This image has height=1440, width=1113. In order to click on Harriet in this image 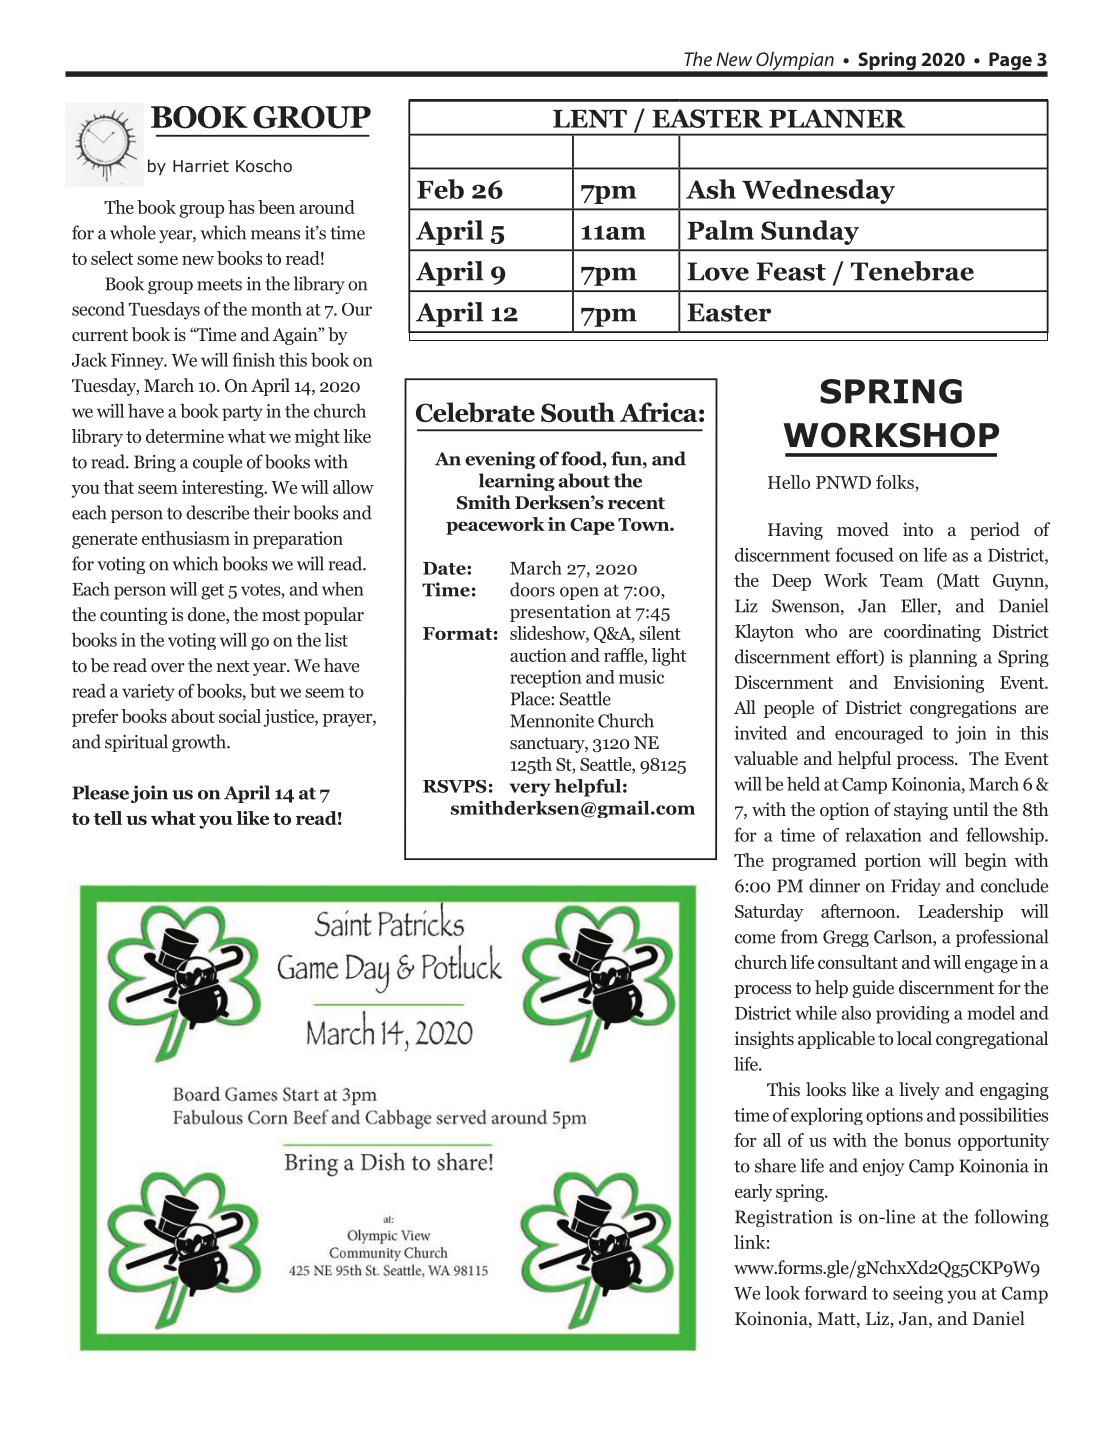, I will do `click(201, 166)`.
